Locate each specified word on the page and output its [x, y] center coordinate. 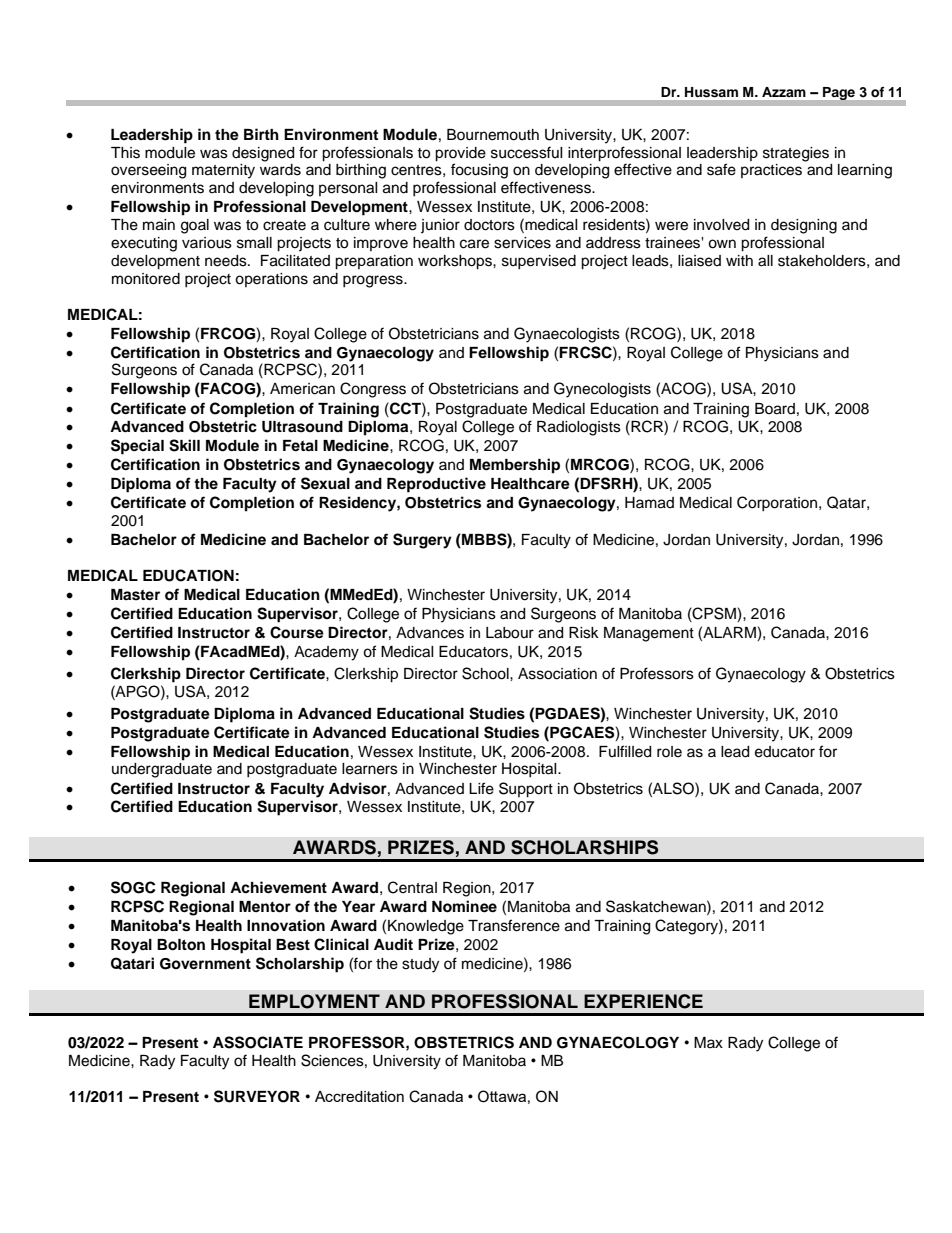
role [669, 752]
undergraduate [162, 770]
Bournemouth [493, 135]
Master [135, 595]
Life [481, 788]
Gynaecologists [567, 335]
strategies [796, 154]
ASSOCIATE [258, 1042]
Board [775, 409]
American [302, 389]
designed [263, 154]
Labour [510, 633]
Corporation [778, 503]
